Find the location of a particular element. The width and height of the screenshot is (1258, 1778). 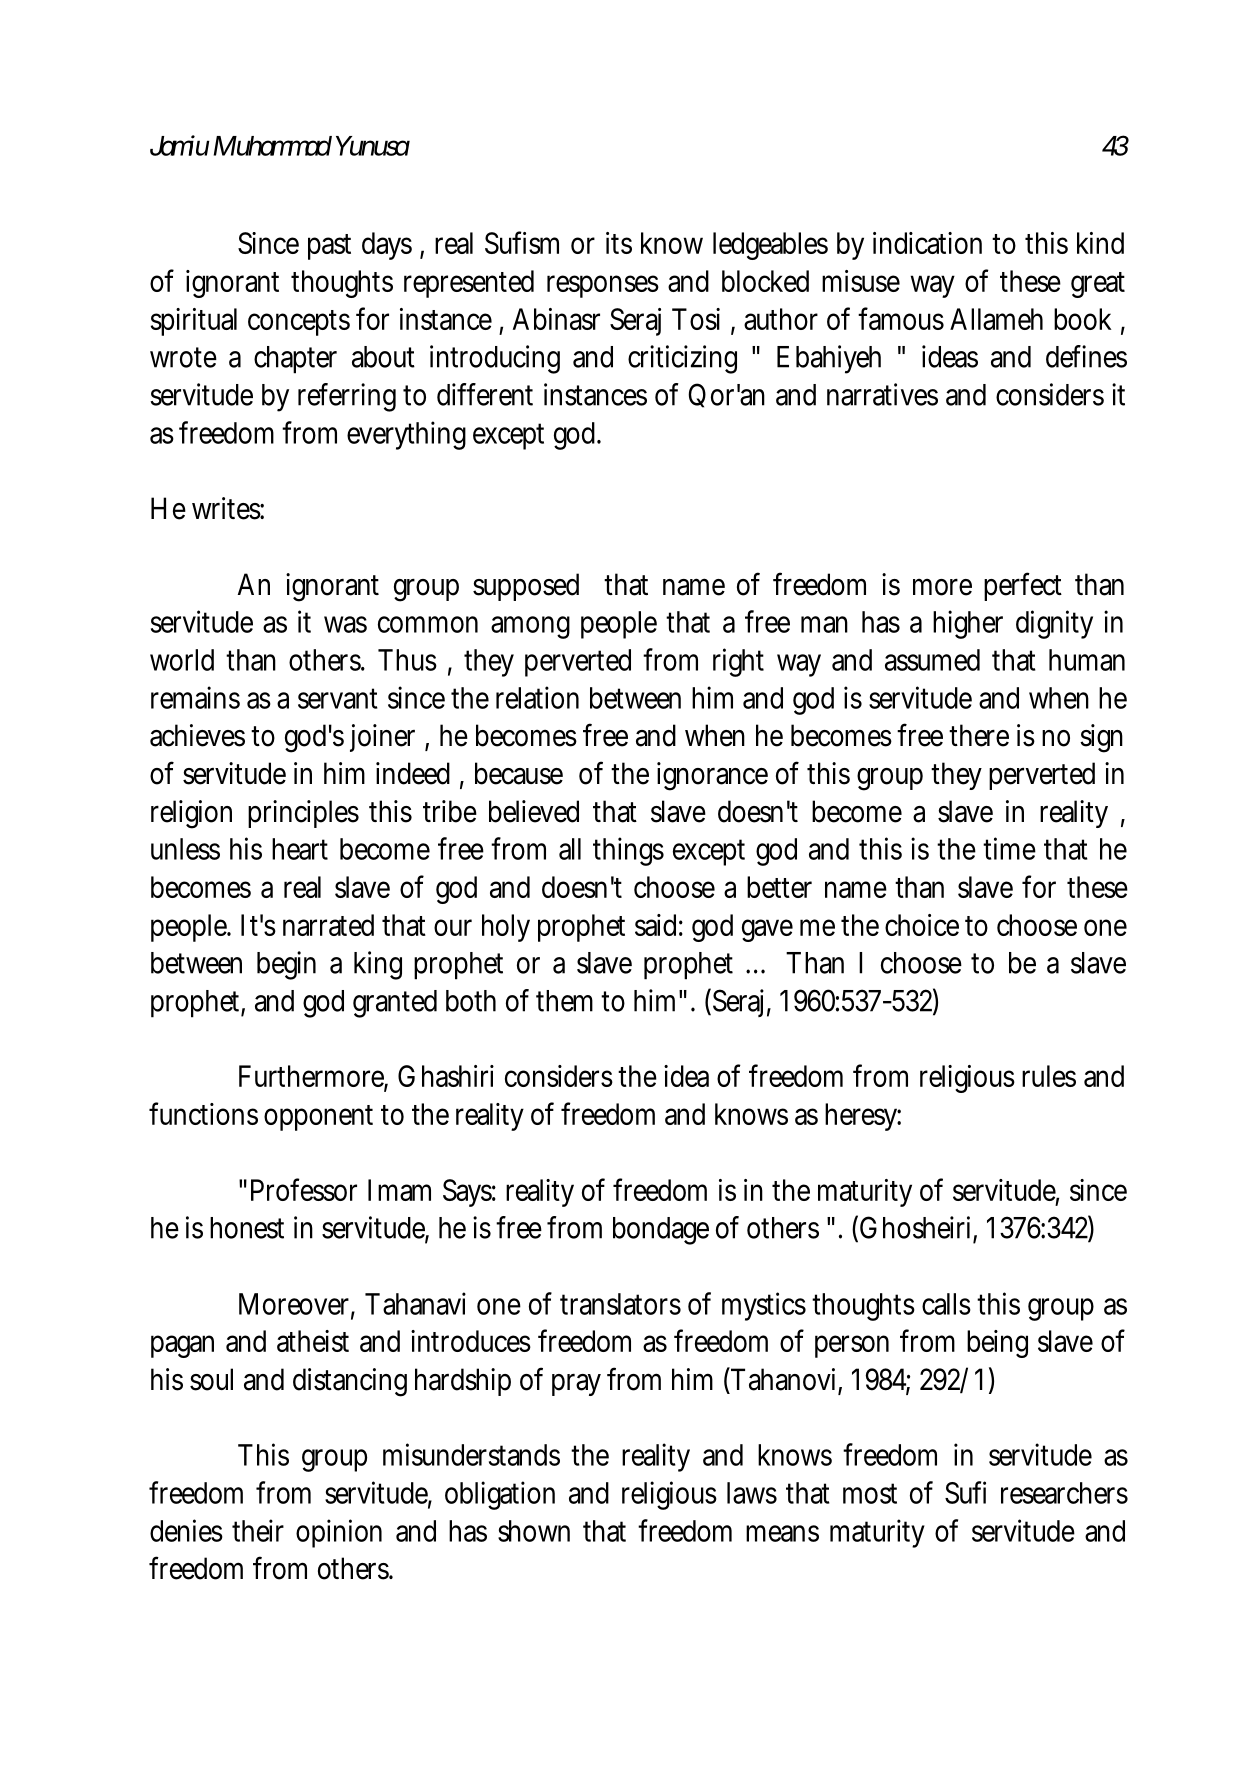

concepts is located at coordinates (299, 323).
